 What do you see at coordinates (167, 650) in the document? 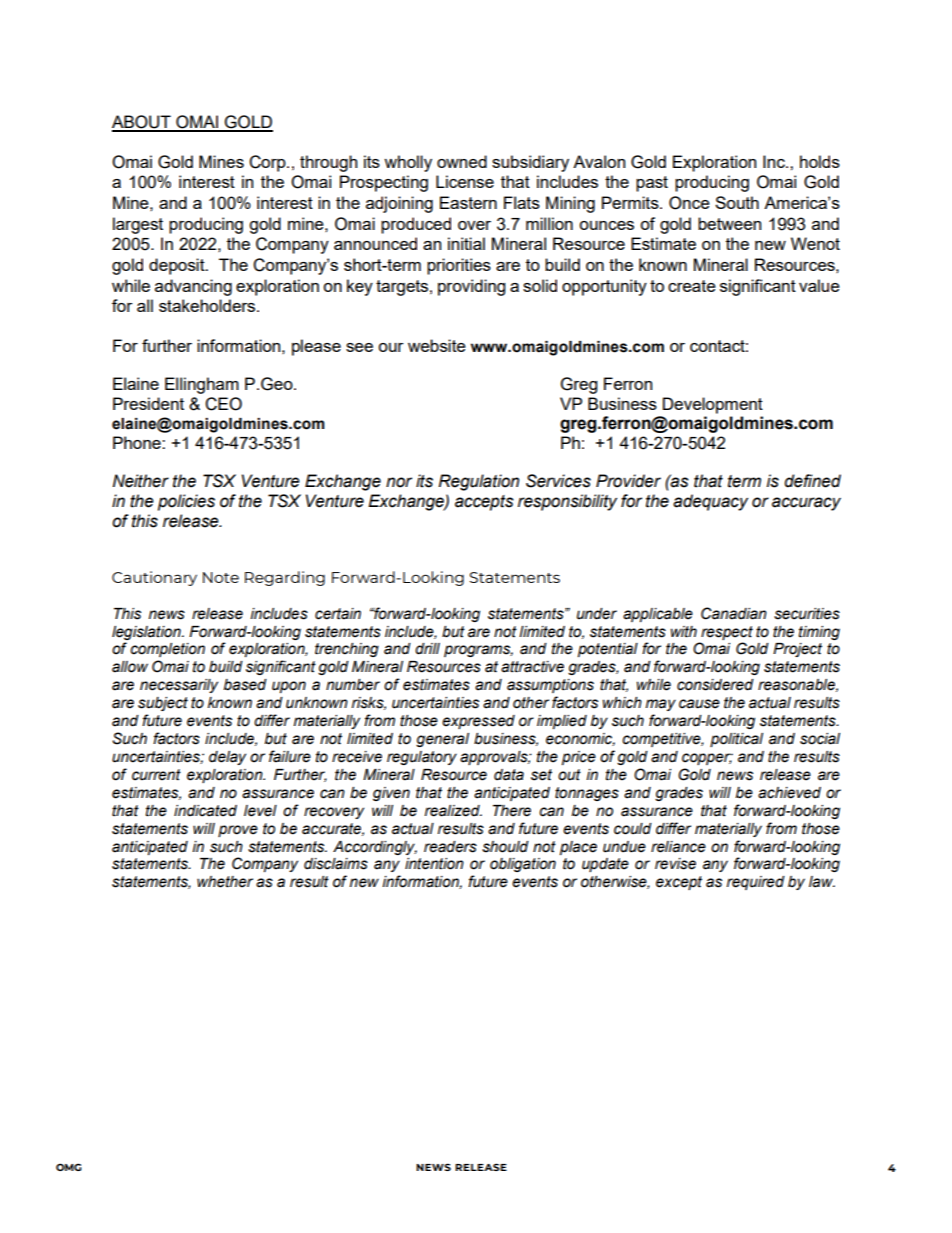
I see `completion` at bounding box center [167, 650].
